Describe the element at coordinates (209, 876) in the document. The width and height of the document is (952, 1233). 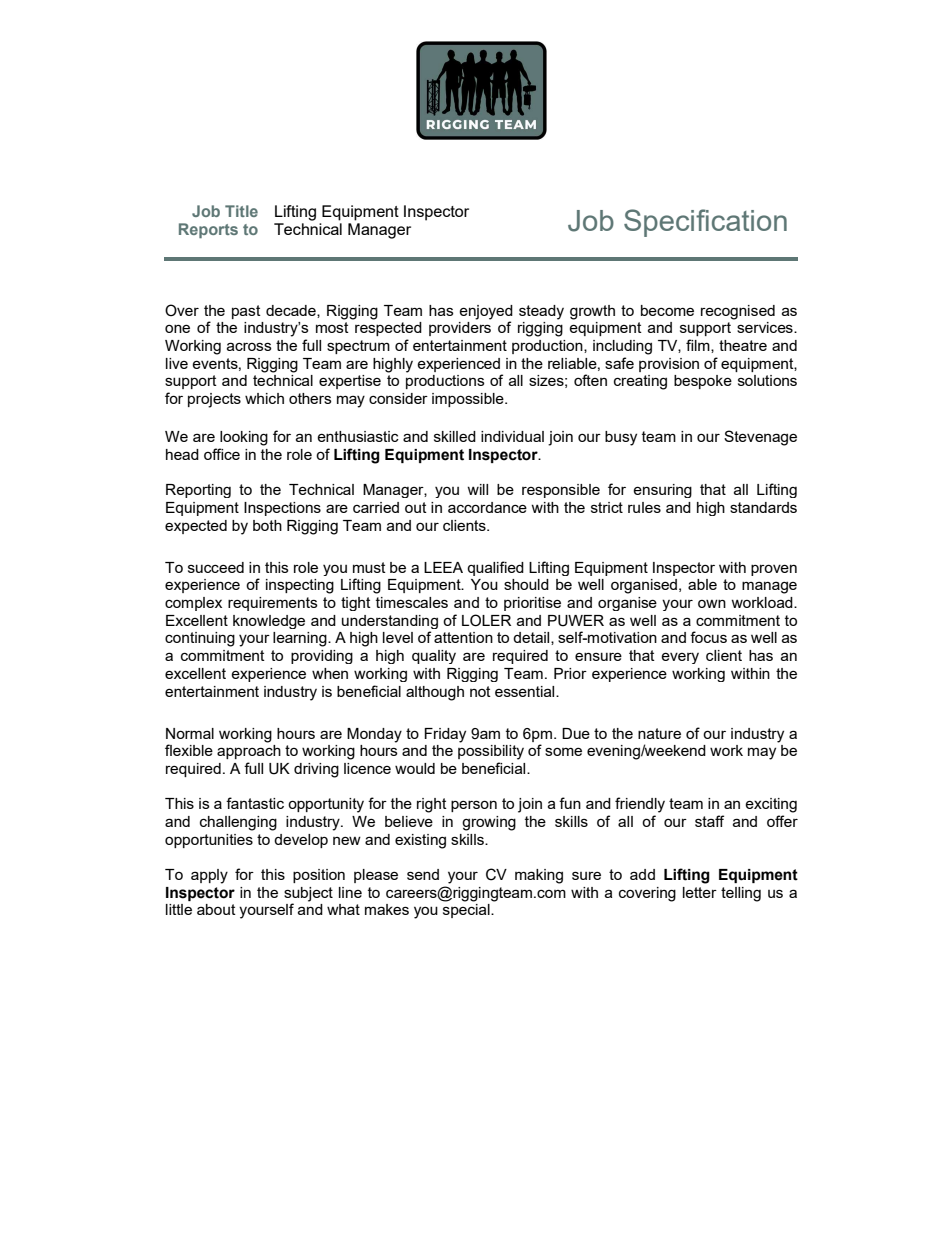
I see `apply` at that location.
